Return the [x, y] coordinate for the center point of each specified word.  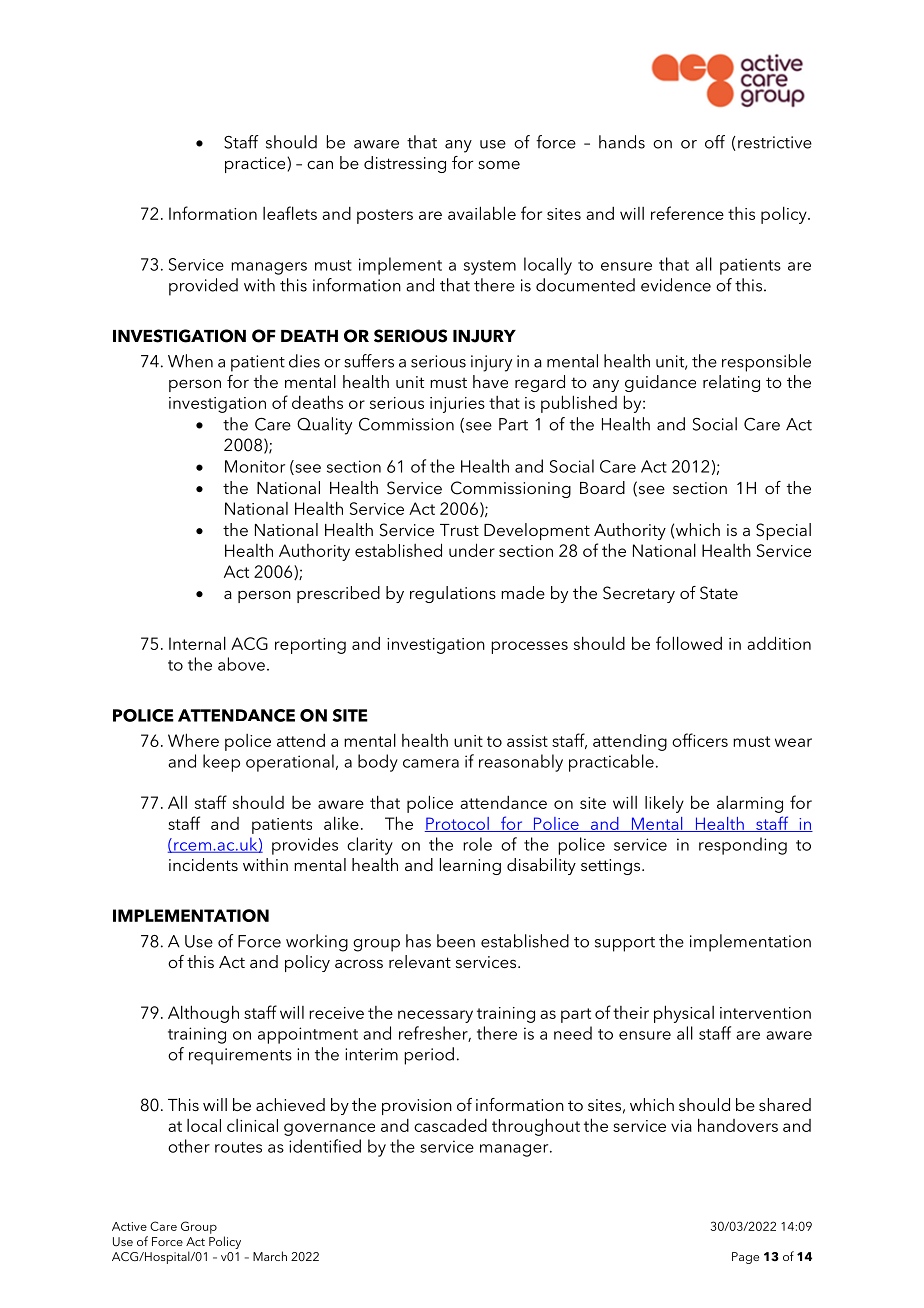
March [270, 1256]
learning [470, 866]
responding [743, 846]
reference [687, 213]
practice [256, 165]
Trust [459, 530]
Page [745, 1258]
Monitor [255, 466]
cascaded [450, 1125]
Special [783, 531]
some [499, 164]
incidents [203, 864]
